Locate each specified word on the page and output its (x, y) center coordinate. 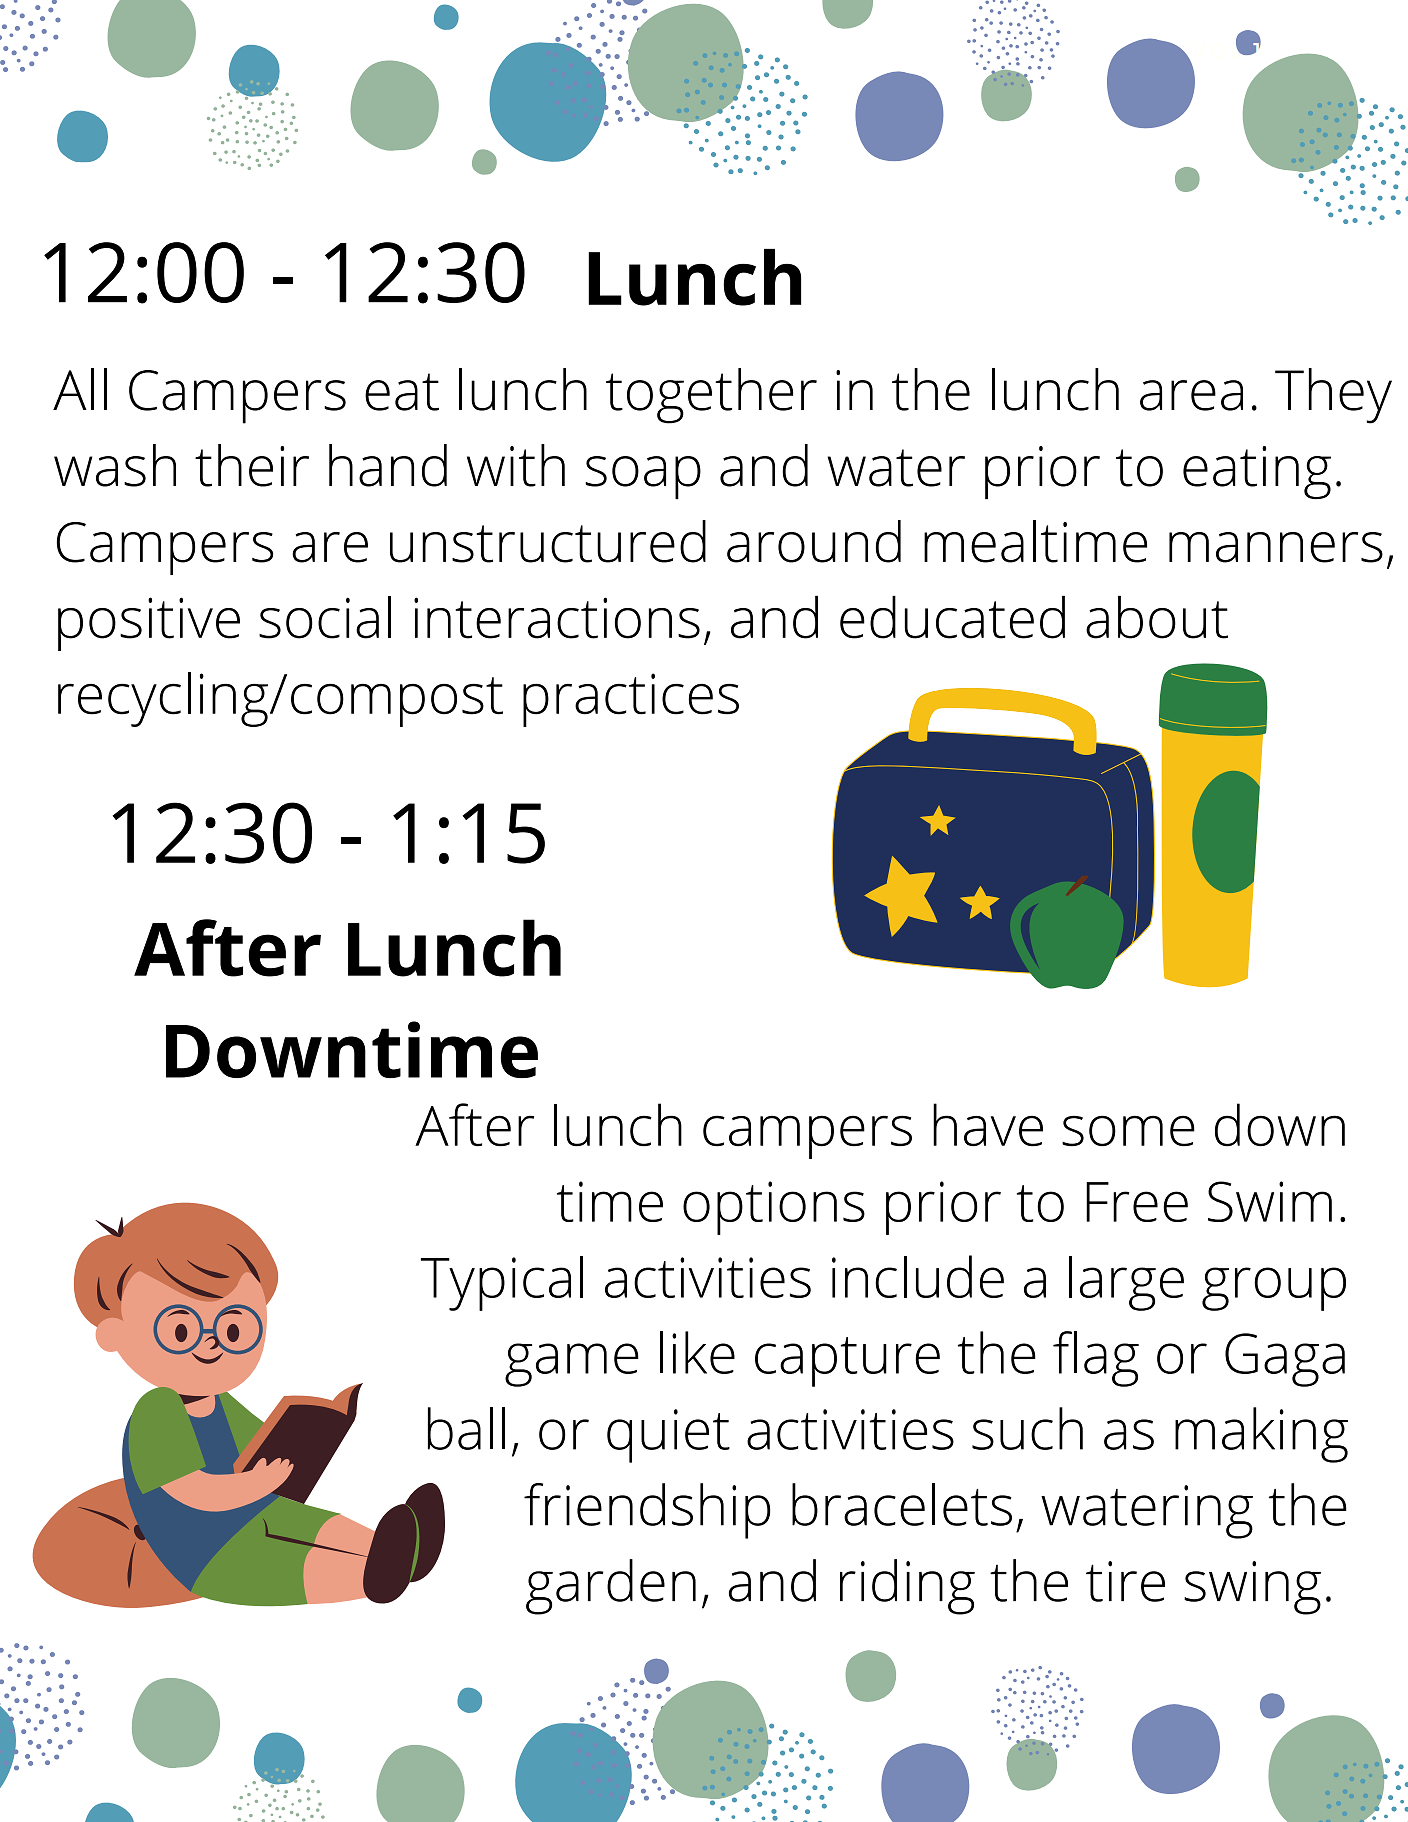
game (572, 1365)
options (774, 1208)
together (711, 396)
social (325, 617)
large (1126, 1283)
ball (466, 1428)
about (1157, 617)
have (988, 1125)
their (252, 465)
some (1128, 1131)
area (1191, 395)
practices (631, 700)
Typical (502, 1283)
